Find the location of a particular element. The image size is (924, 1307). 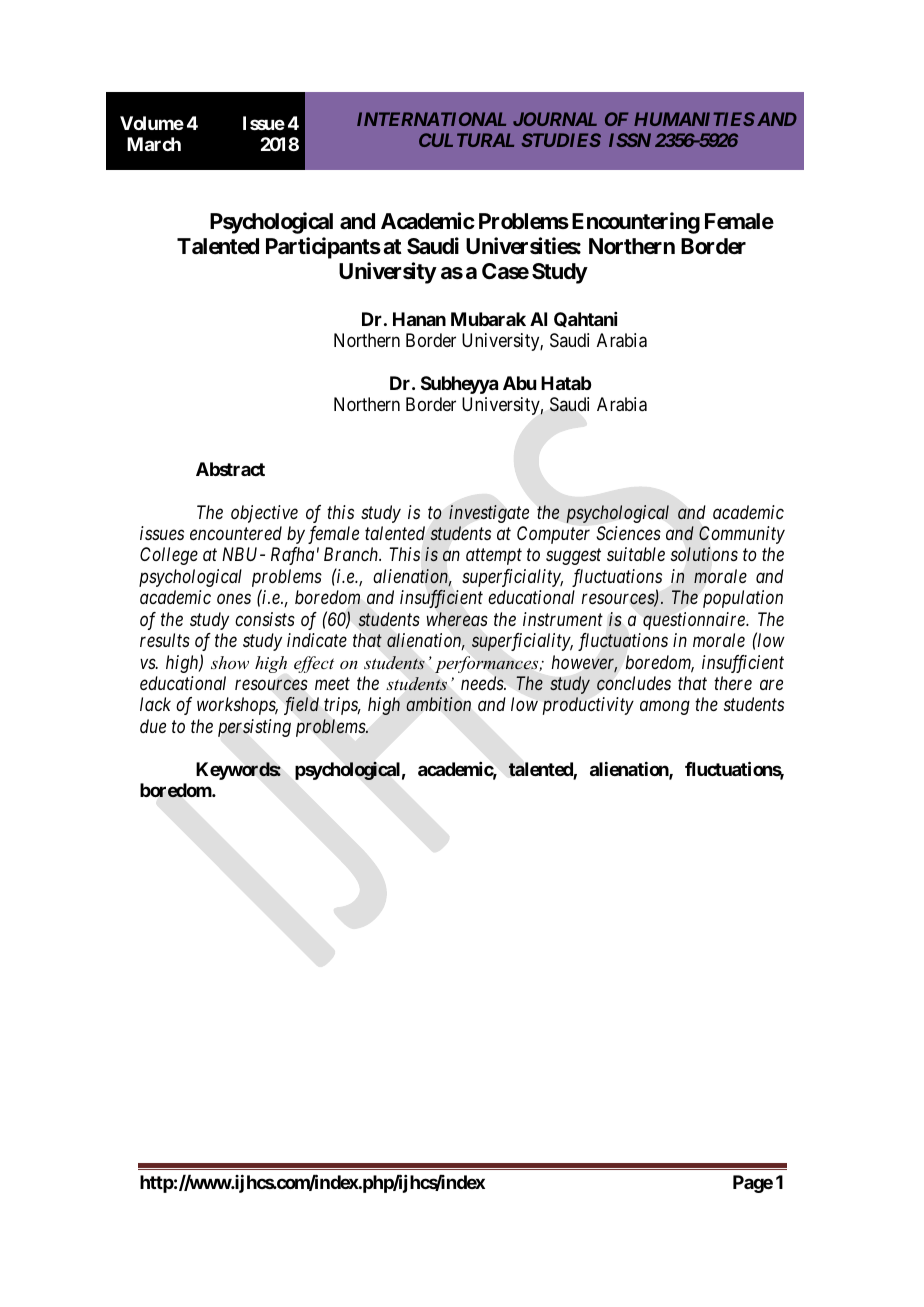

CULTURAL is located at coordinates (466, 140).
